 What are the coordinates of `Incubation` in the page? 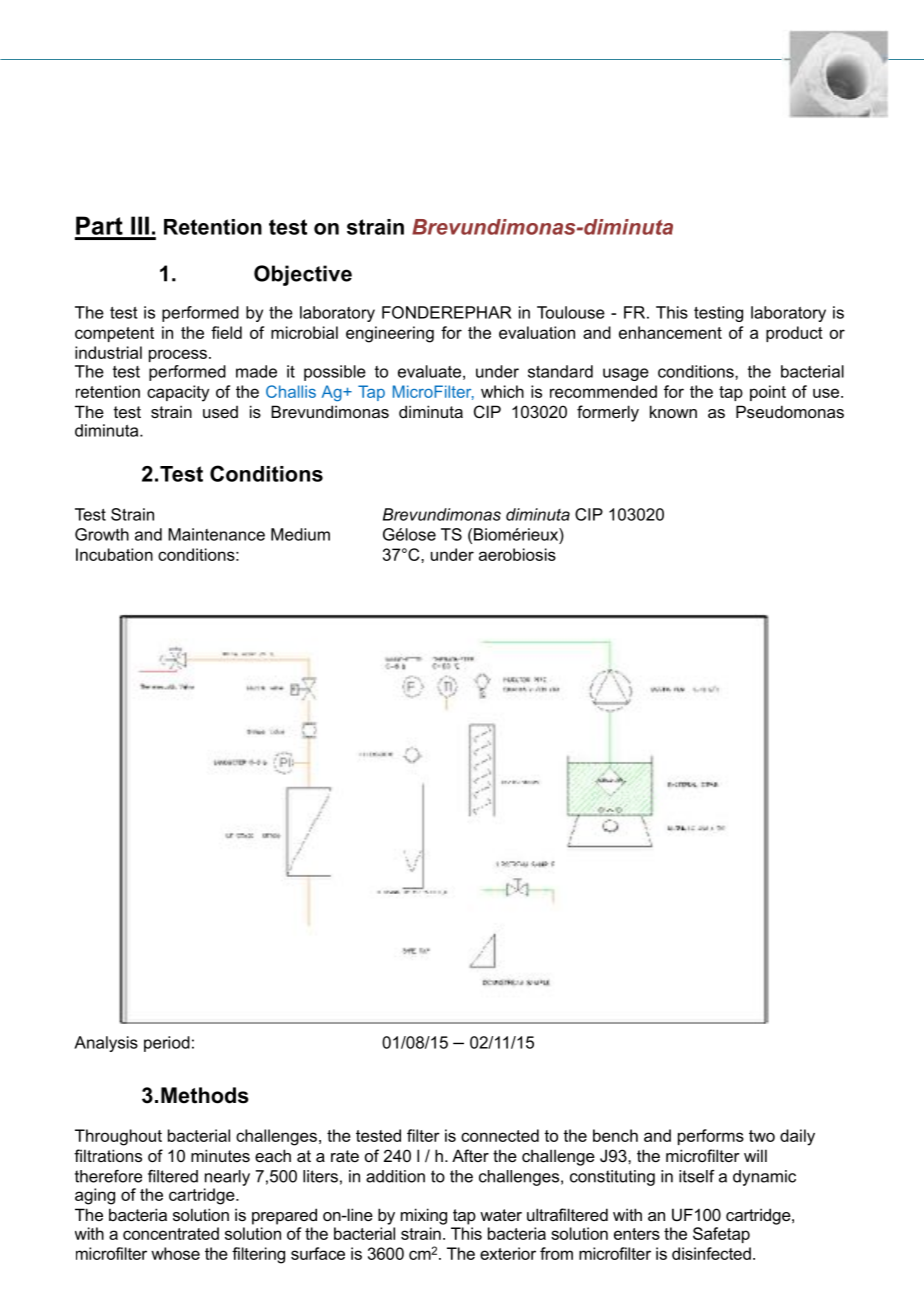 It's located at (114, 554).
